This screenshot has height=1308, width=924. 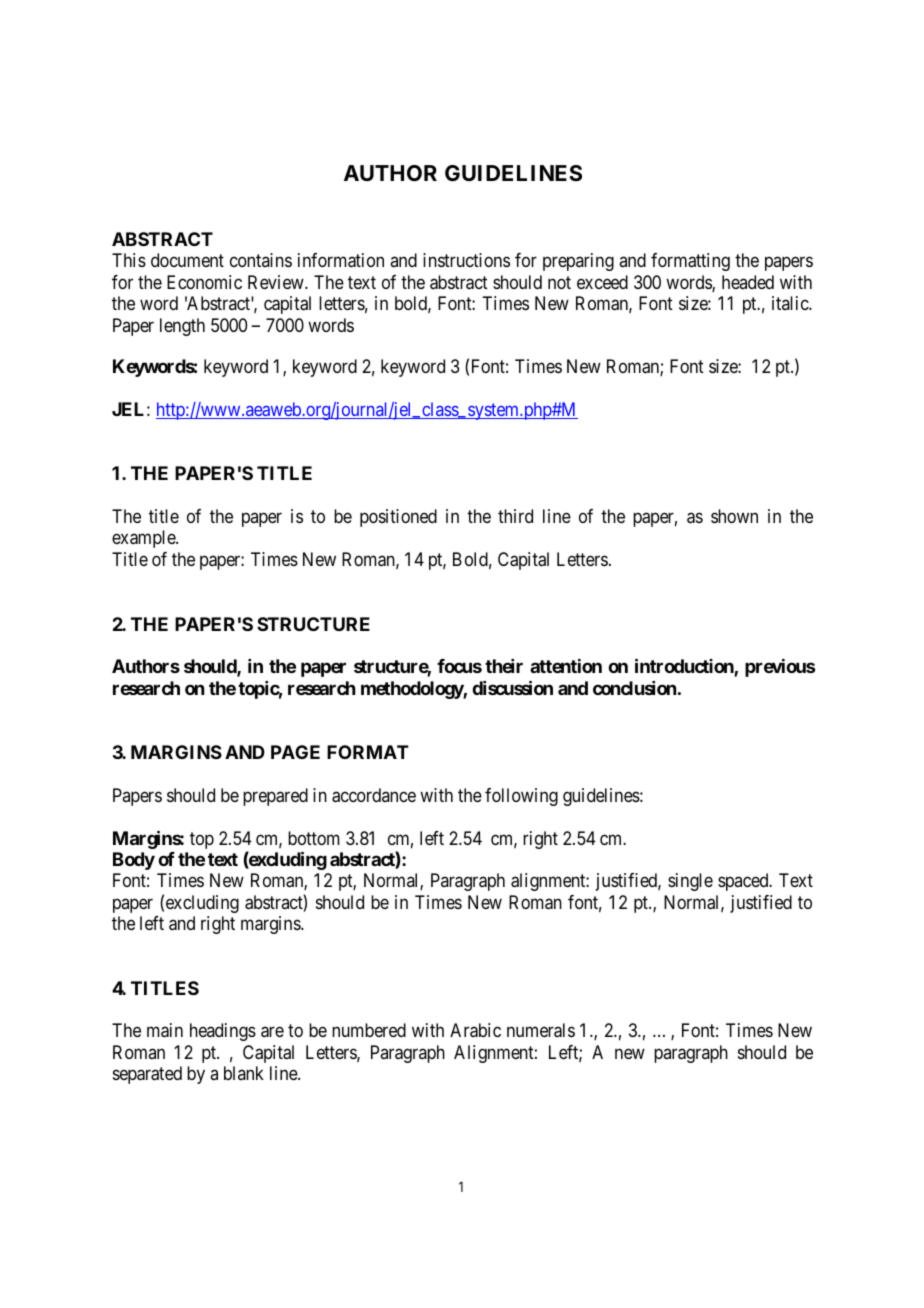 I want to click on instructions, so click(x=466, y=260).
